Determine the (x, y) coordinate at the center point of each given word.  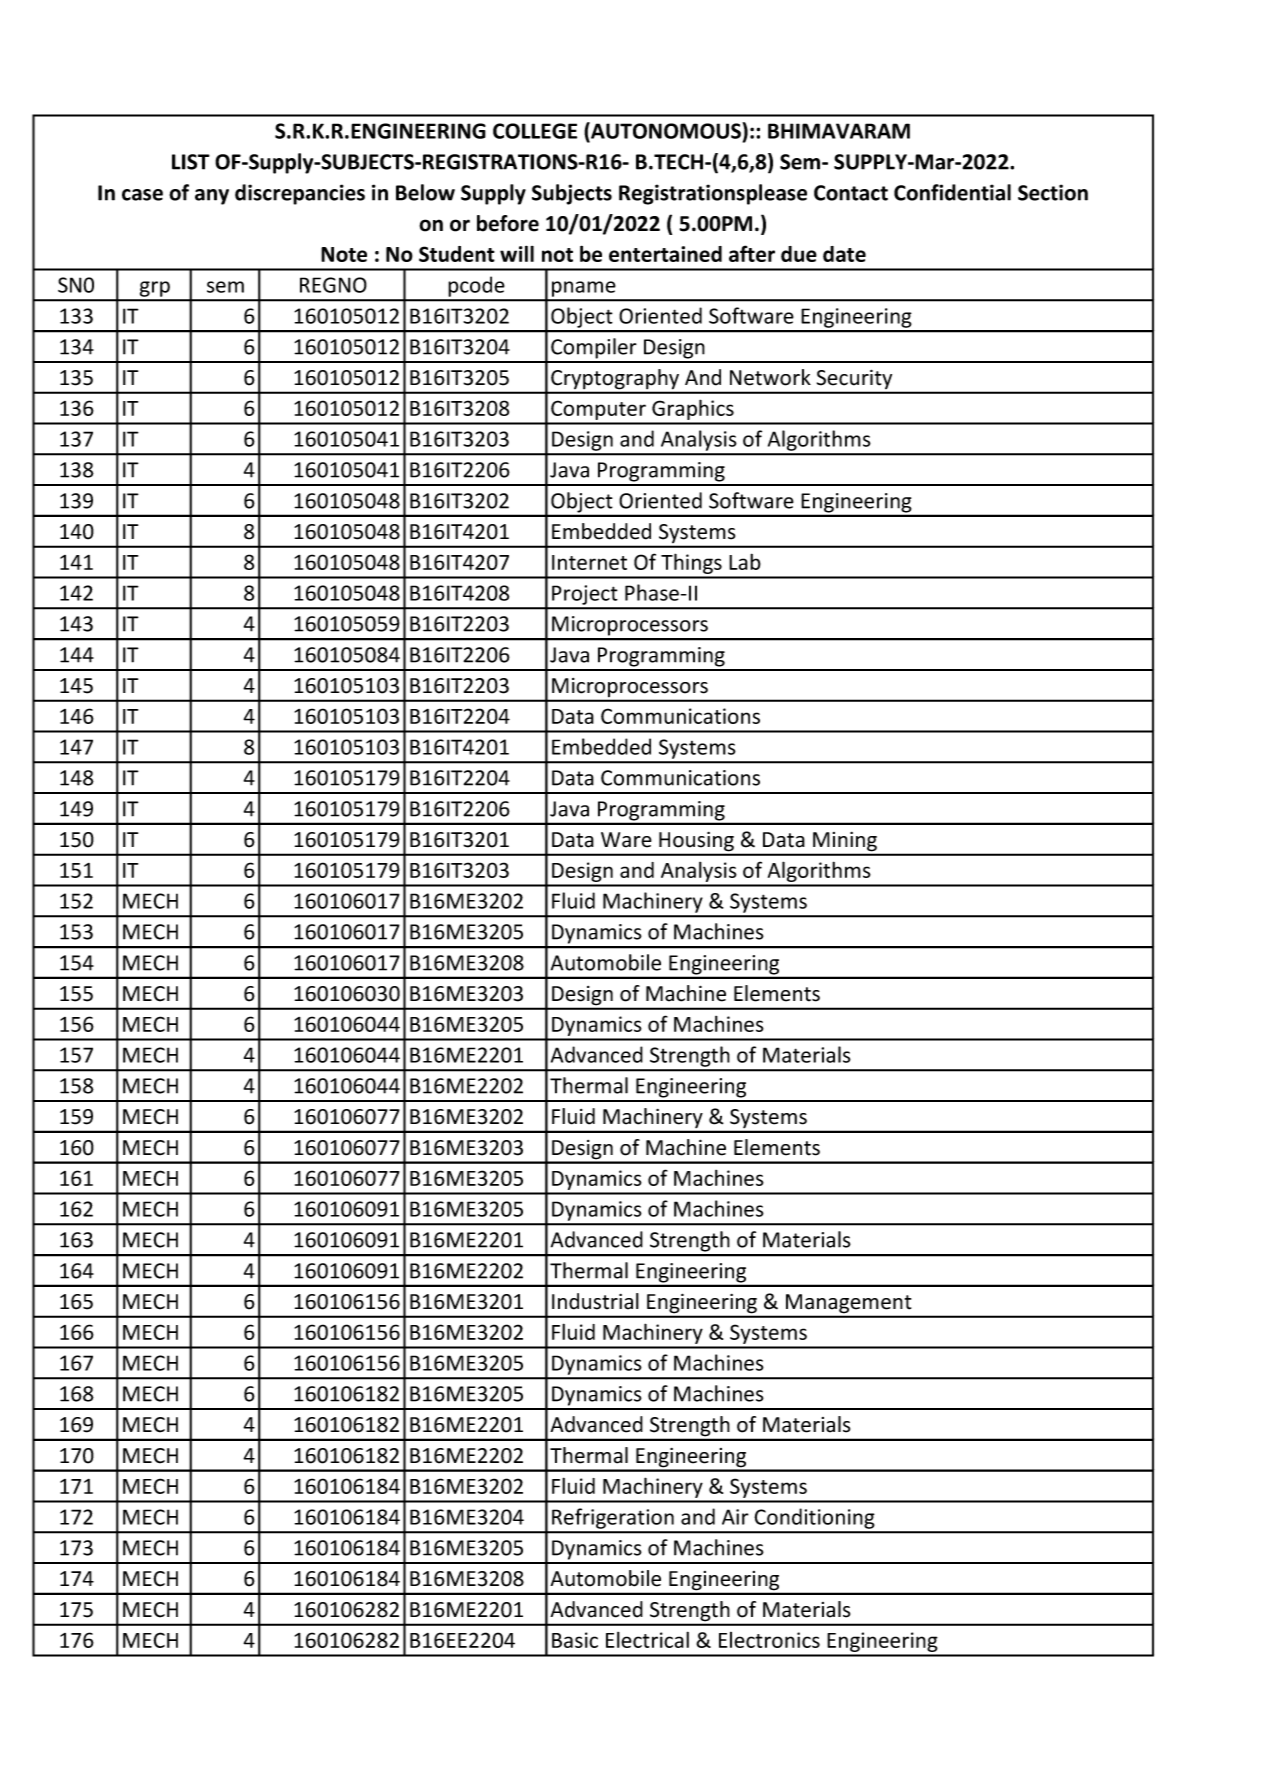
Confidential (952, 192)
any (212, 197)
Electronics (769, 1640)
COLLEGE (535, 131)
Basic (575, 1640)
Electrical (647, 1639)
